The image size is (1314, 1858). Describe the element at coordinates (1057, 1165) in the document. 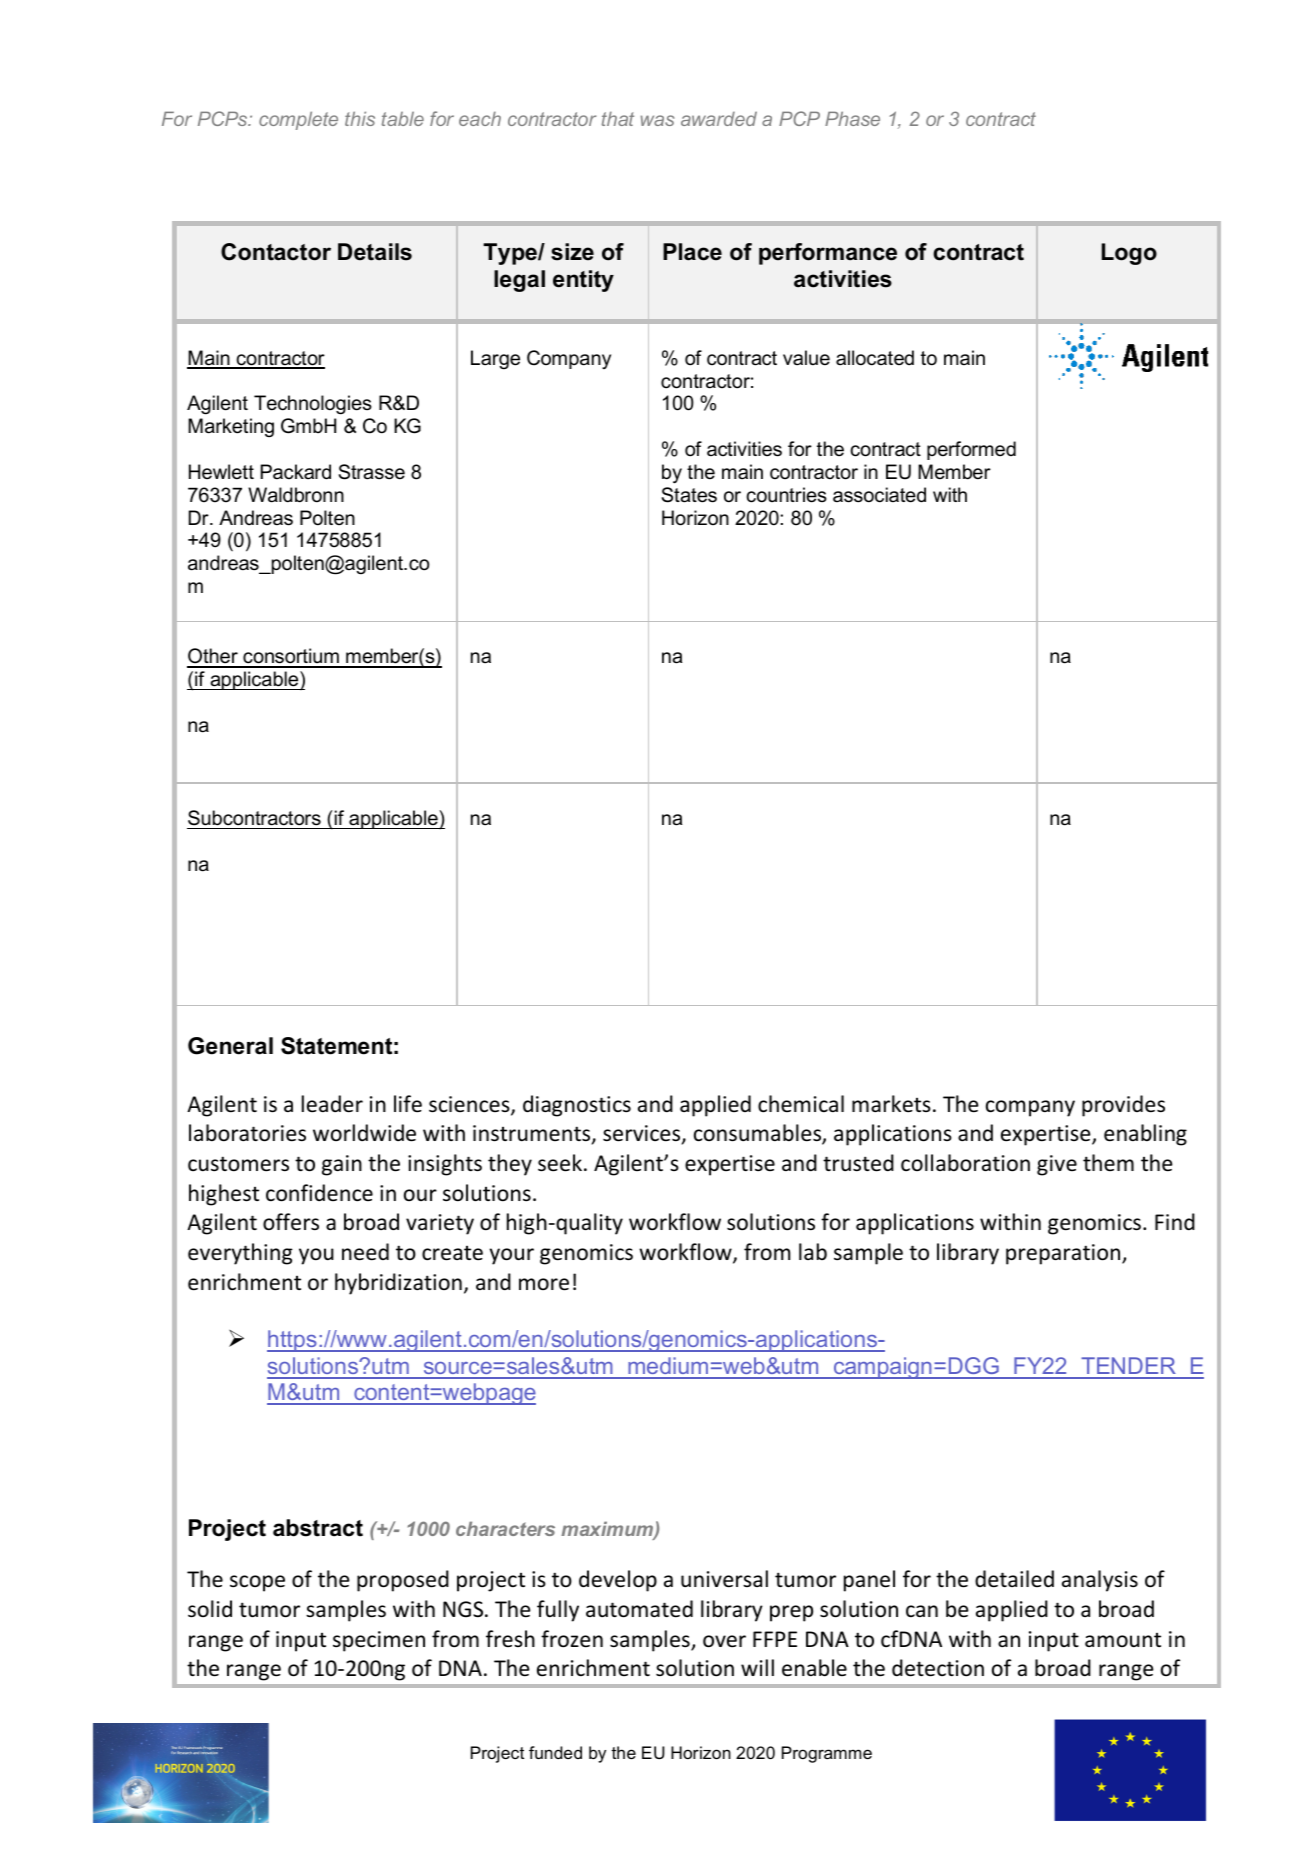

I see `give` at that location.
